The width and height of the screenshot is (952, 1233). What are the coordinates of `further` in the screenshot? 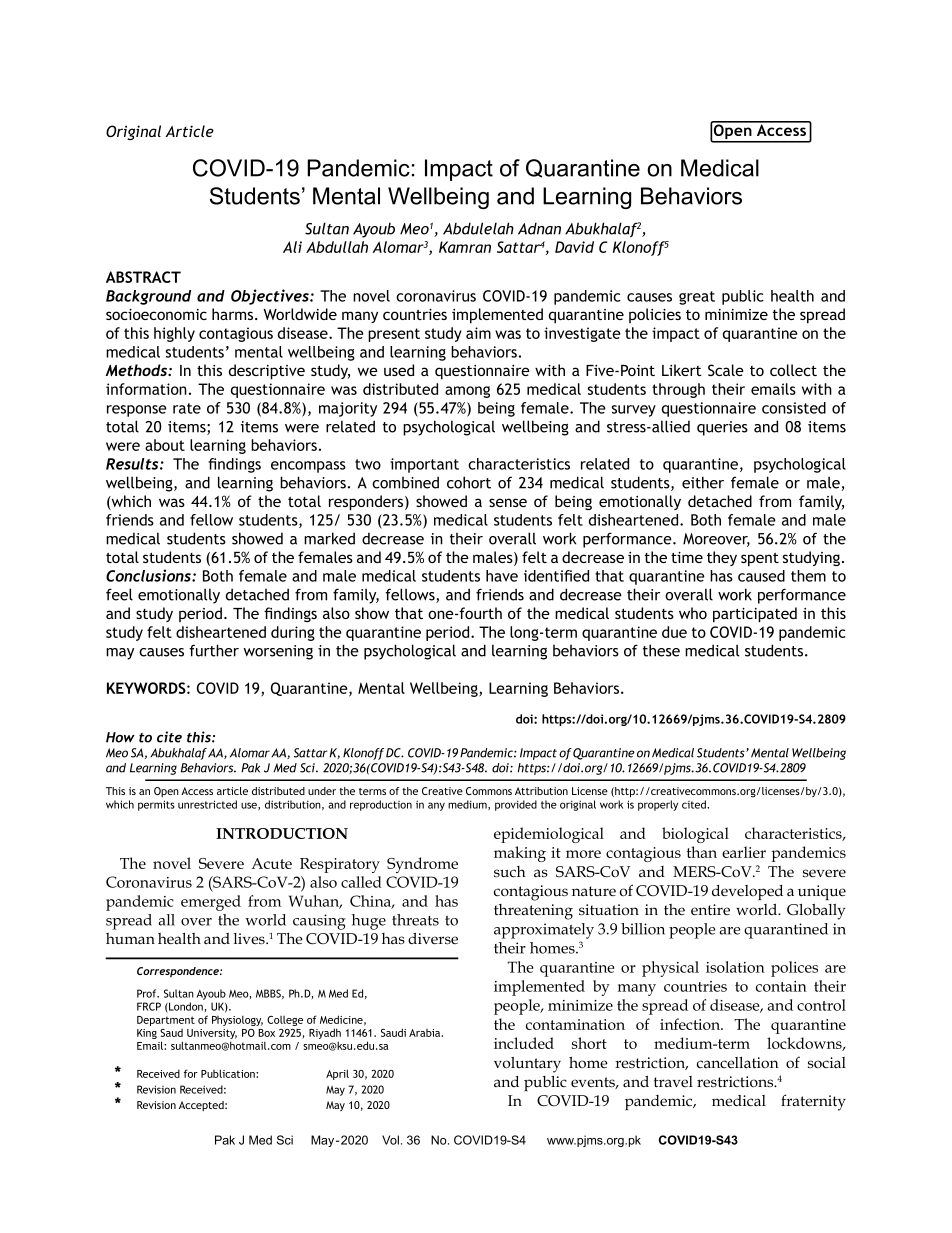 It's located at (214, 650).
